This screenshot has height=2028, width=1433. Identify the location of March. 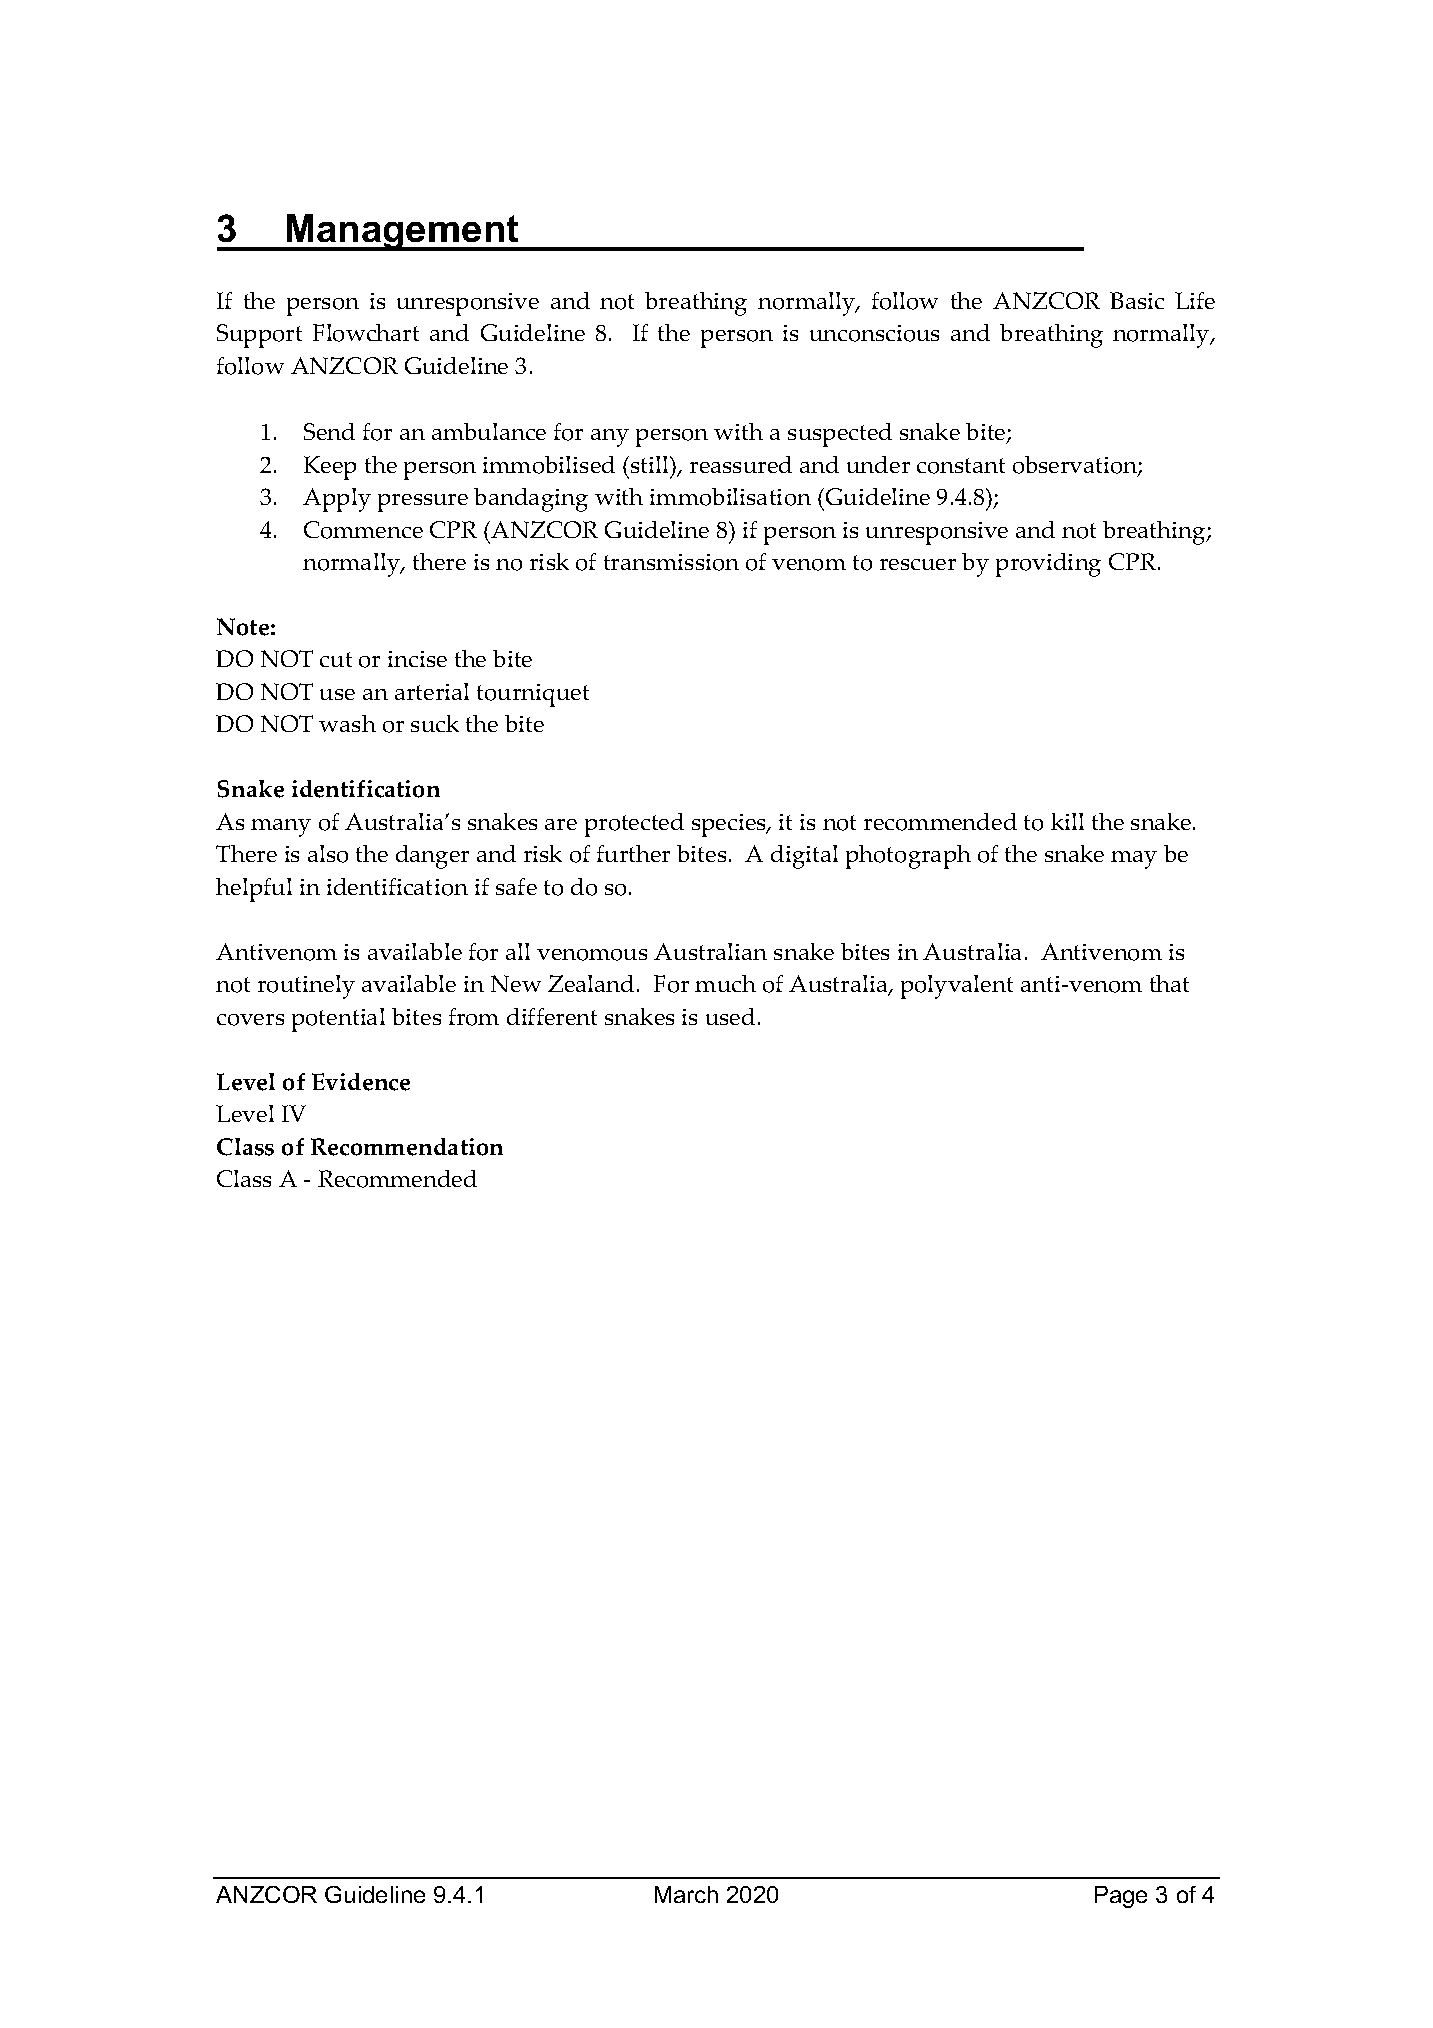
(686, 1894).
